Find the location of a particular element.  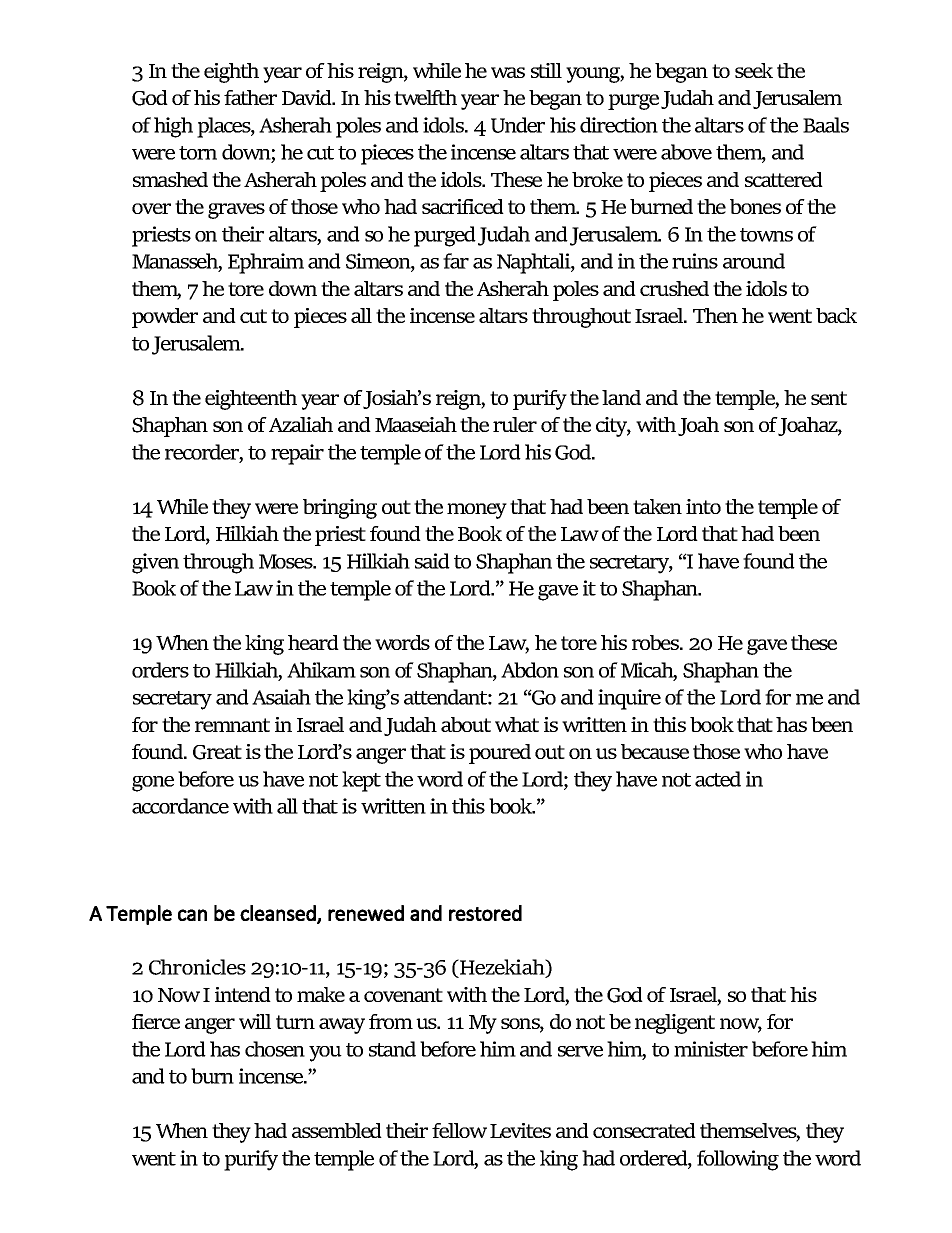

father is located at coordinates (250, 97).
